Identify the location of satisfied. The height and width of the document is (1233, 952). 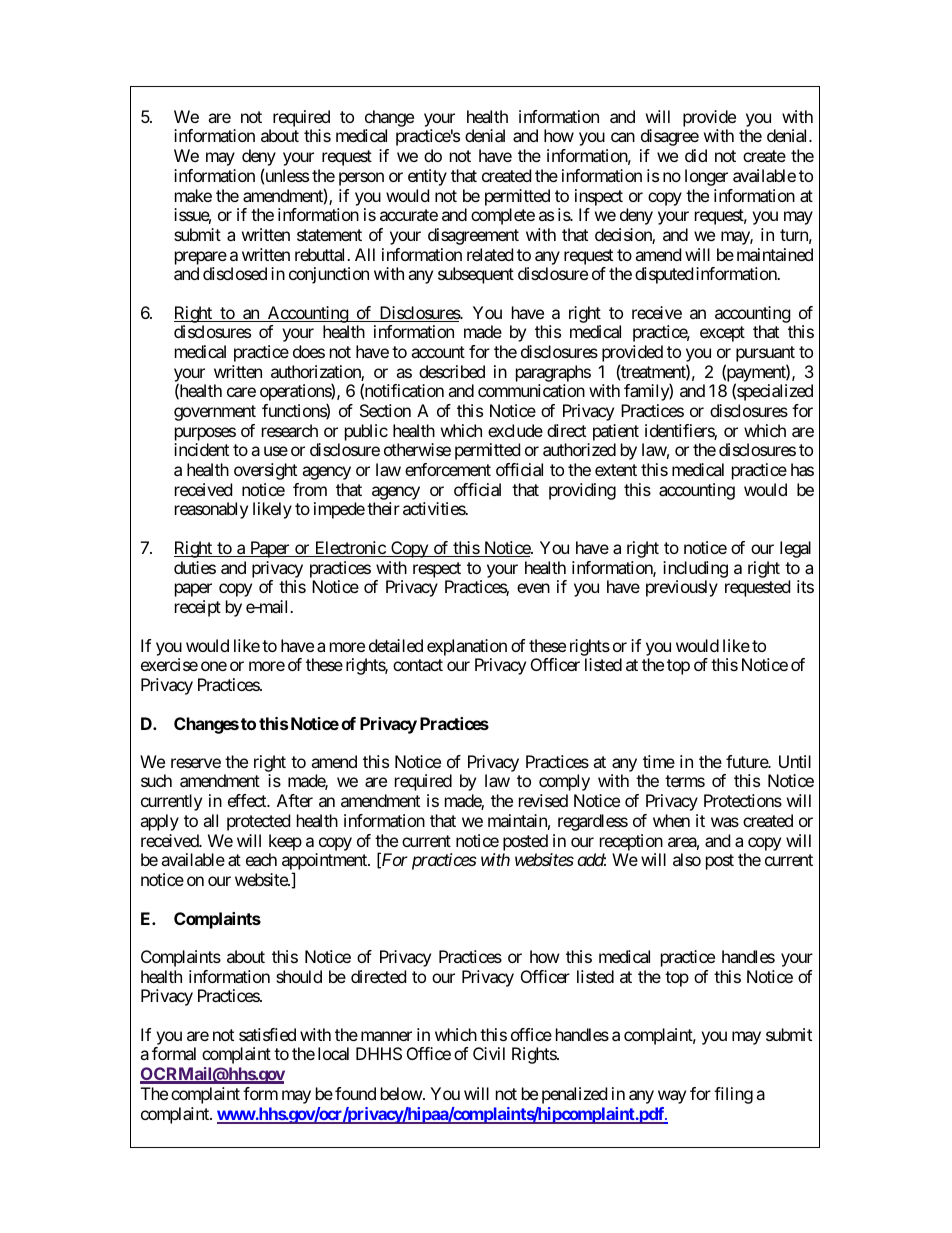
(267, 1034).
